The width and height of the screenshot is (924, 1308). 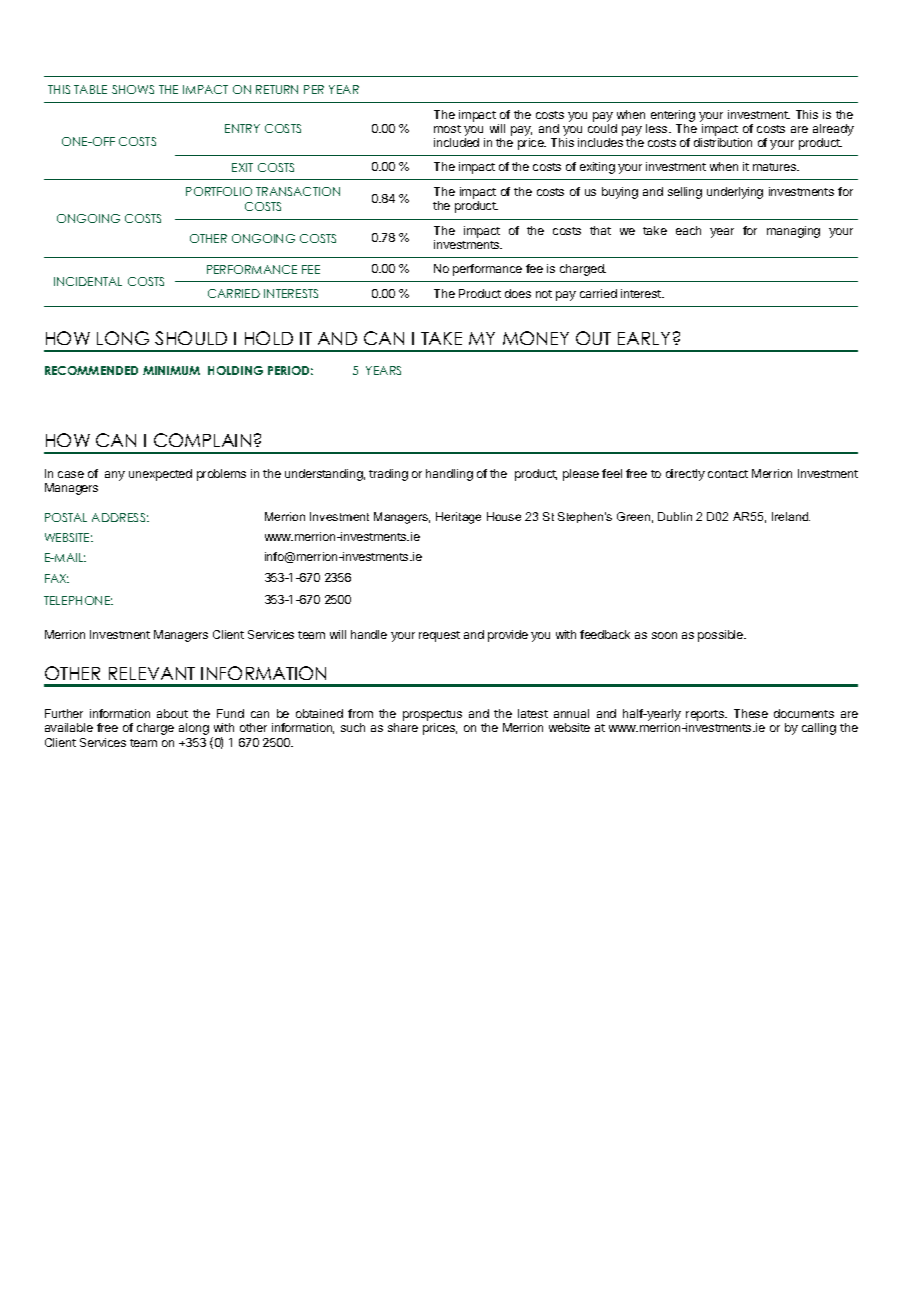 What do you see at coordinates (728, 474) in the screenshot?
I see `contact` at bounding box center [728, 474].
